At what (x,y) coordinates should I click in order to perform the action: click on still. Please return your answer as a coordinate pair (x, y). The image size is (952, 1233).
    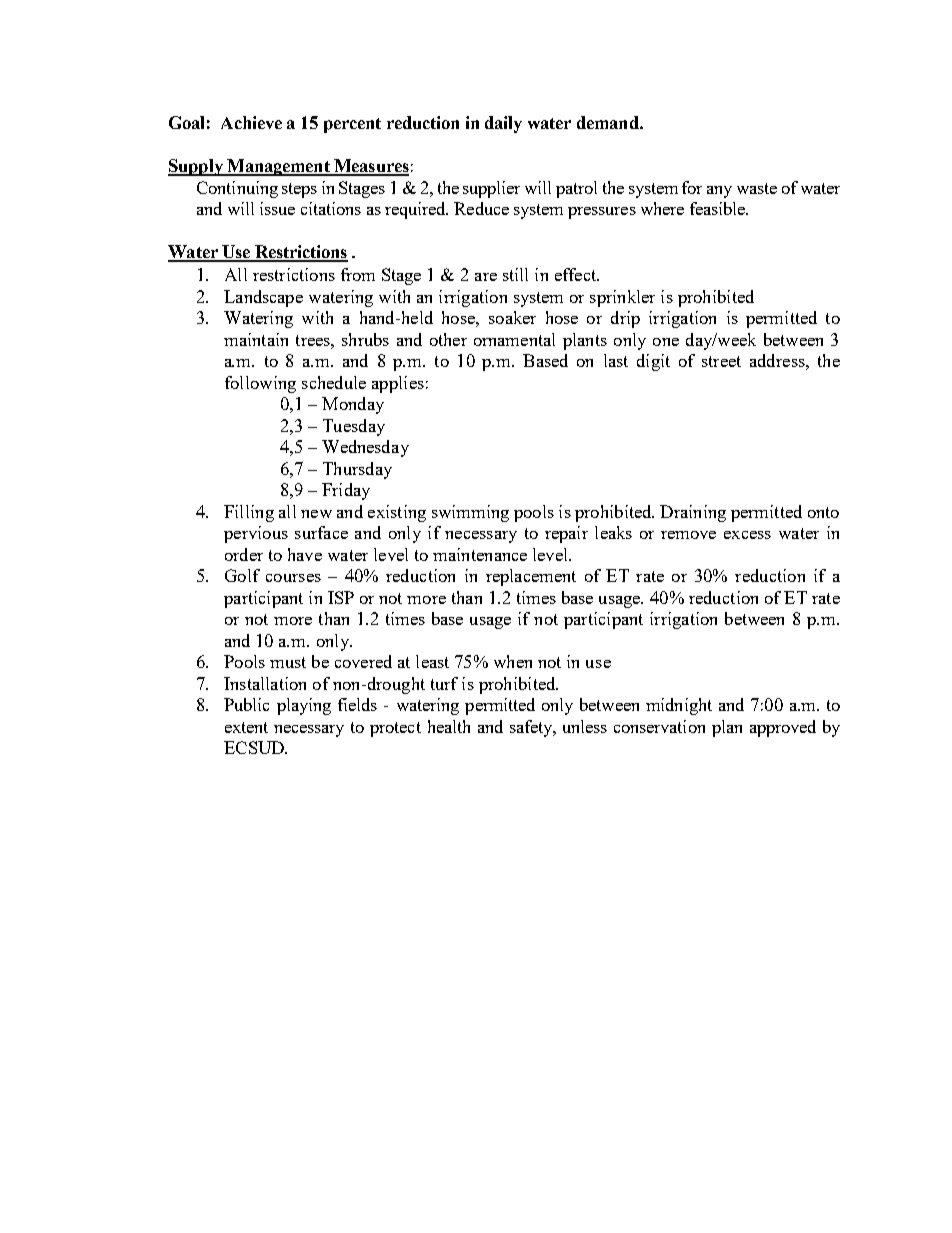
    Looking at the image, I should click on (515, 274).
